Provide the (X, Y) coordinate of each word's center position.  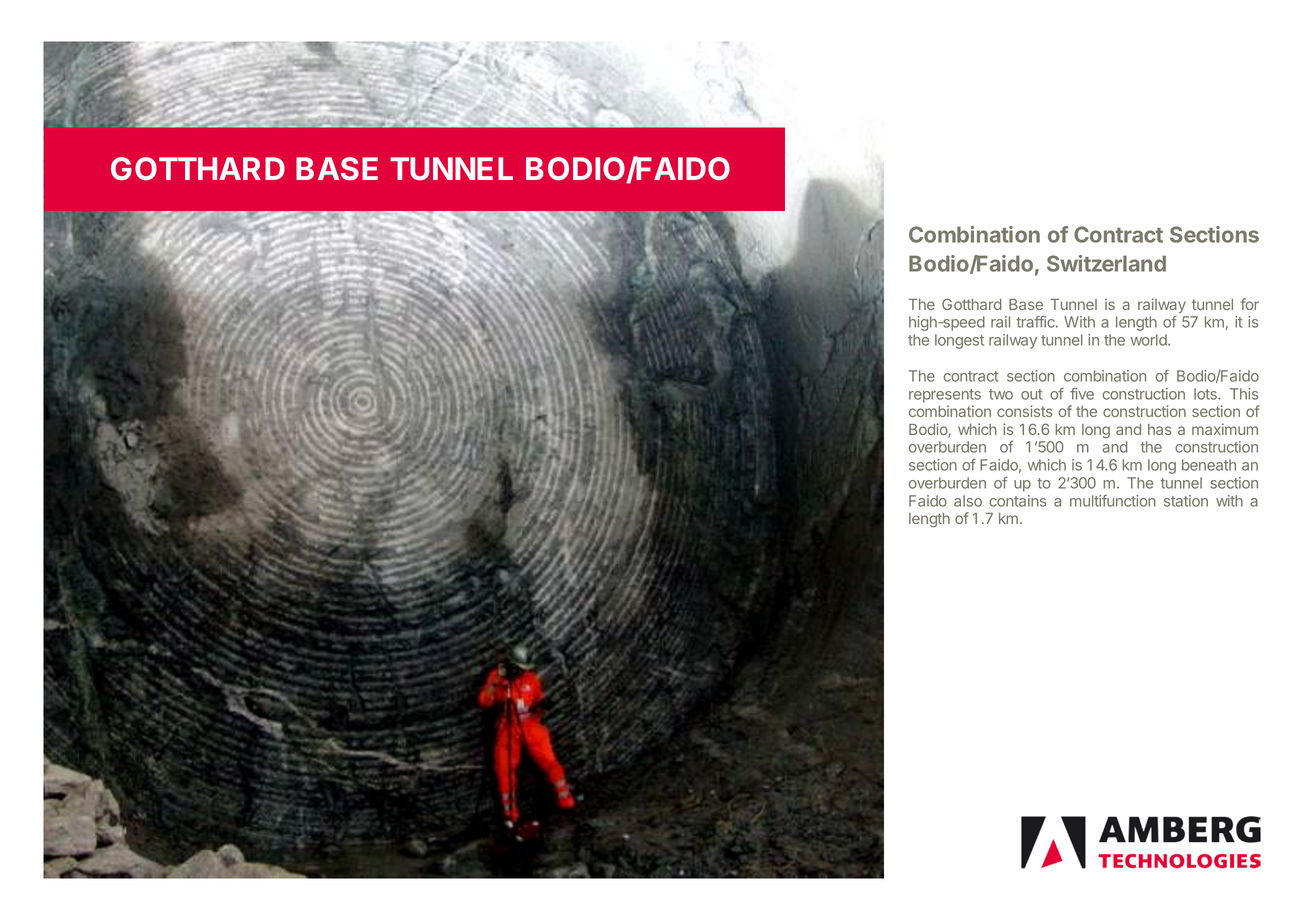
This (1244, 394)
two (1001, 394)
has (1160, 429)
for (1249, 304)
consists (1025, 411)
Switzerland (1106, 263)
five (1082, 394)
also (968, 501)
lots (1206, 394)
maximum (1225, 429)
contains (1017, 501)
